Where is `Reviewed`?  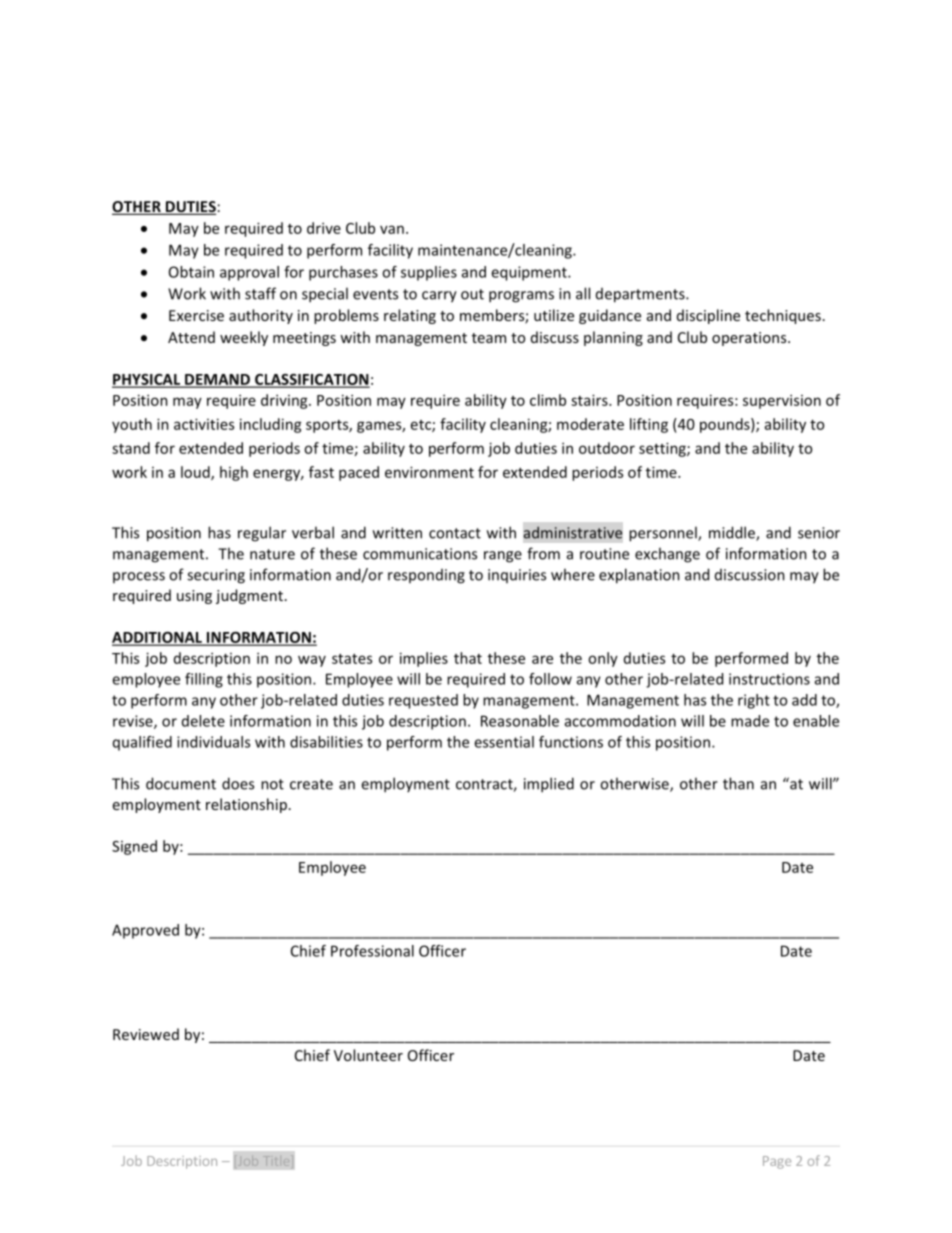
Reviewed is located at coordinates (146, 1034).
